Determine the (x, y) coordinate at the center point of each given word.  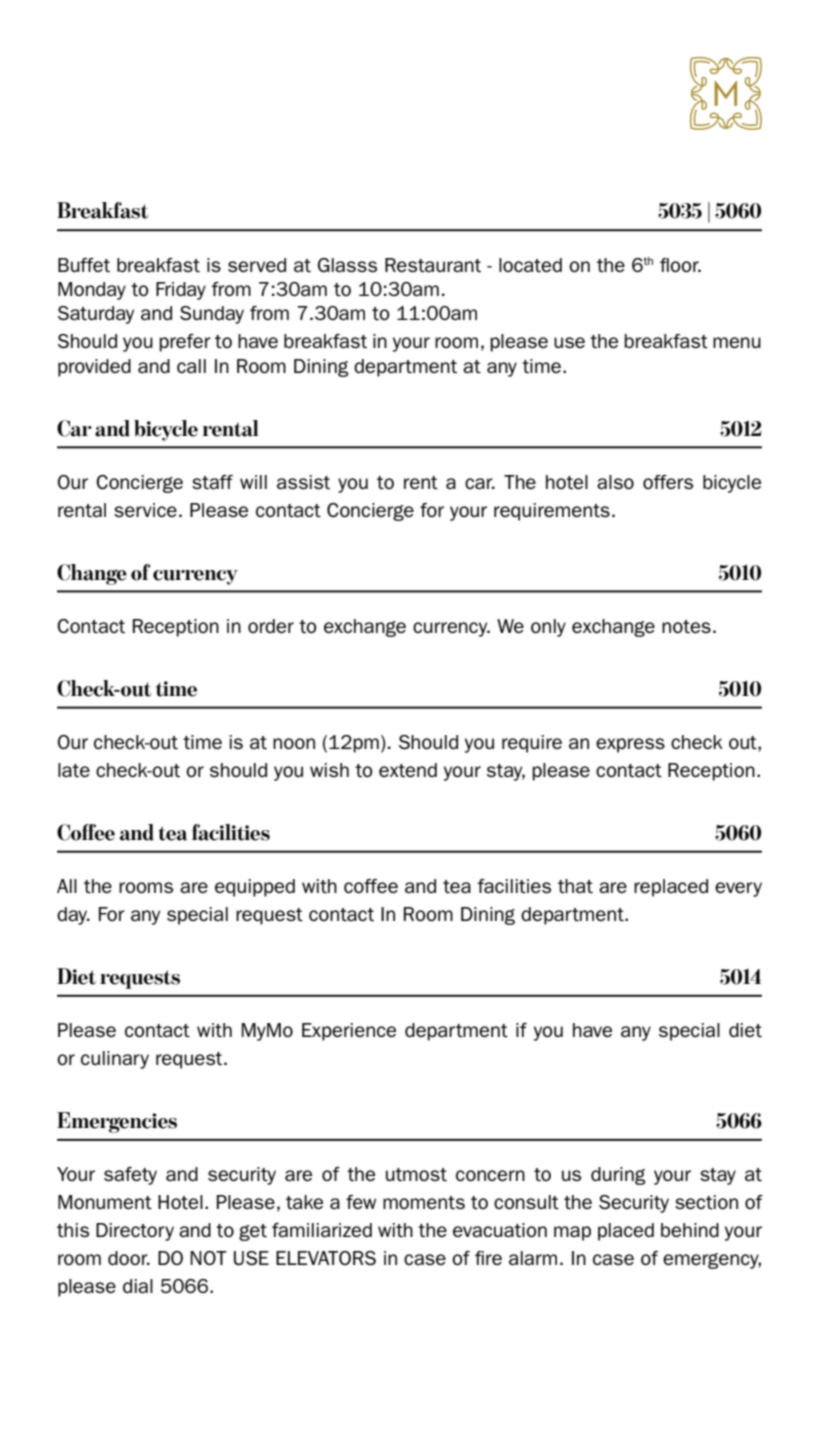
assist (303, 482)
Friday (181, 291)
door (129, 1258)
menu (737, 342)
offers (668, 482)
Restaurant (433, 265)
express (630, 745)
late (74, 770)
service (145, 510)
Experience (349, 1032)
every (738, 889)
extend (408, 770)
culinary (115, 1060)
